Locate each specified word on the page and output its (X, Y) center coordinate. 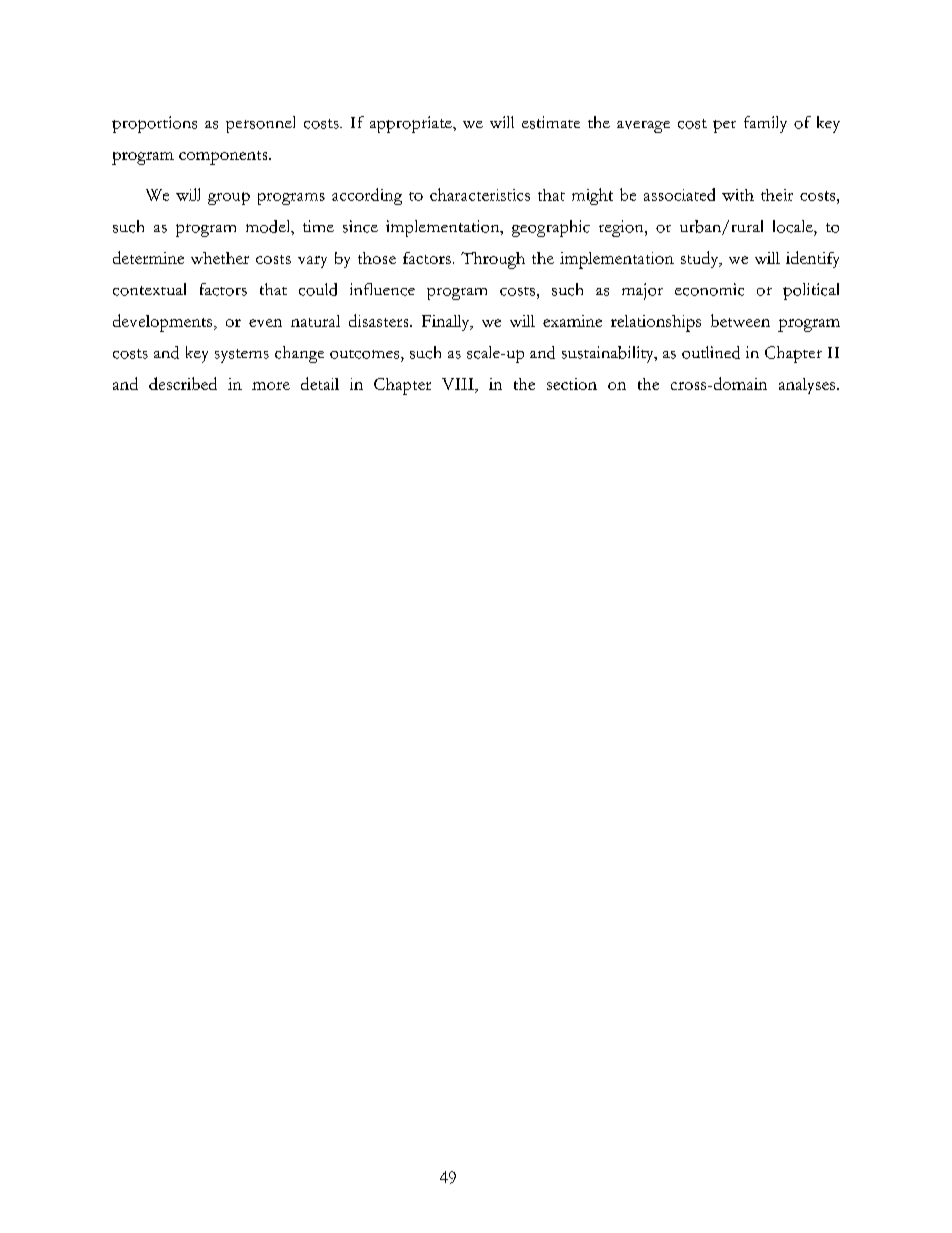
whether (220, 258)
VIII (459, 385)
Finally (447, 323)
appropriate (412, 124)
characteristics (480, 194)
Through (493, 260)
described (183, 383)
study (701, 259)
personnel (260, 124)
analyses (808, 386)
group (229, 198)
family (765, 124)
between (740, 320)
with (738, 195)
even (265, 323)
